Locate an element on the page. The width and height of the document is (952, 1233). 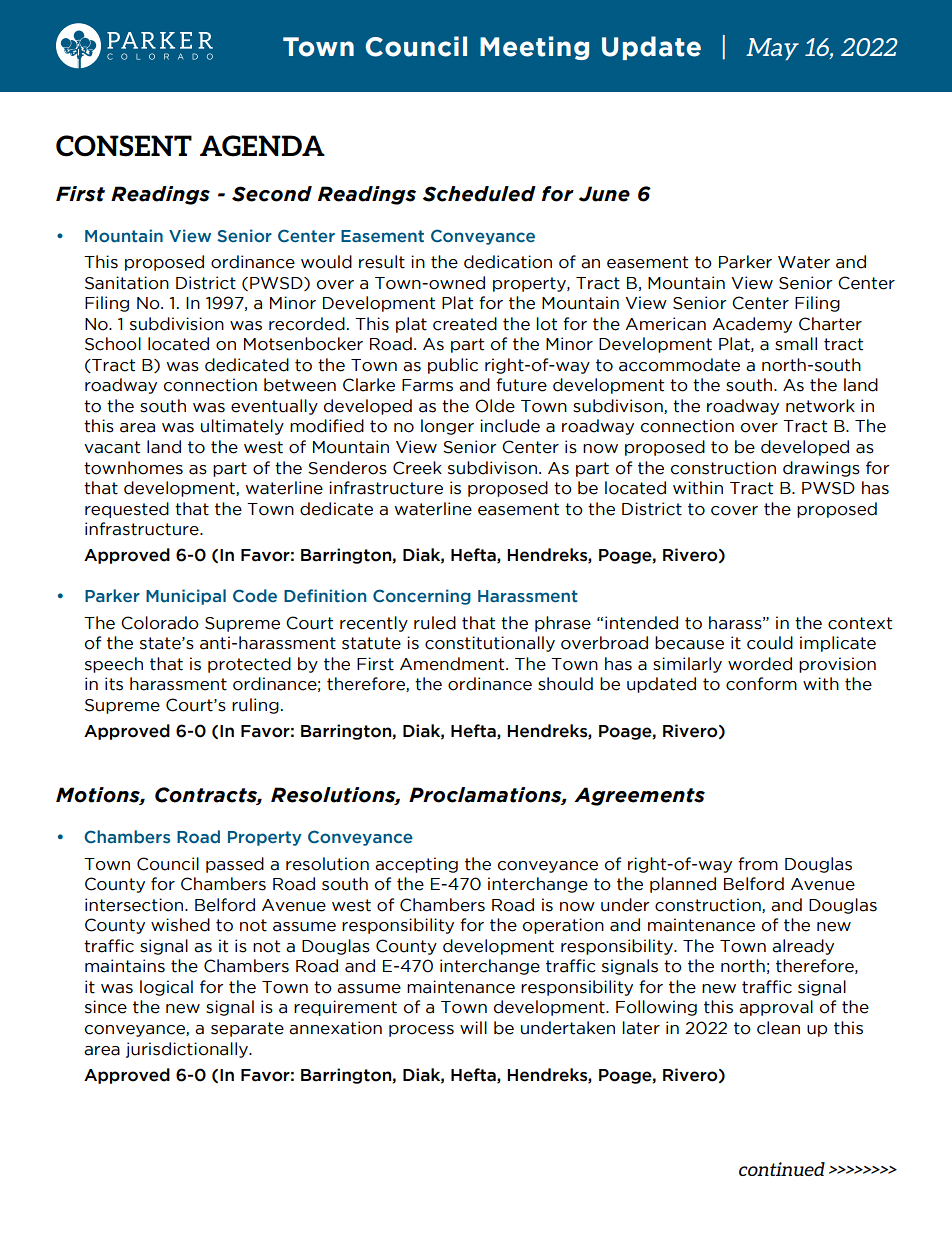
approval is located at coordinates (776, 1008).
